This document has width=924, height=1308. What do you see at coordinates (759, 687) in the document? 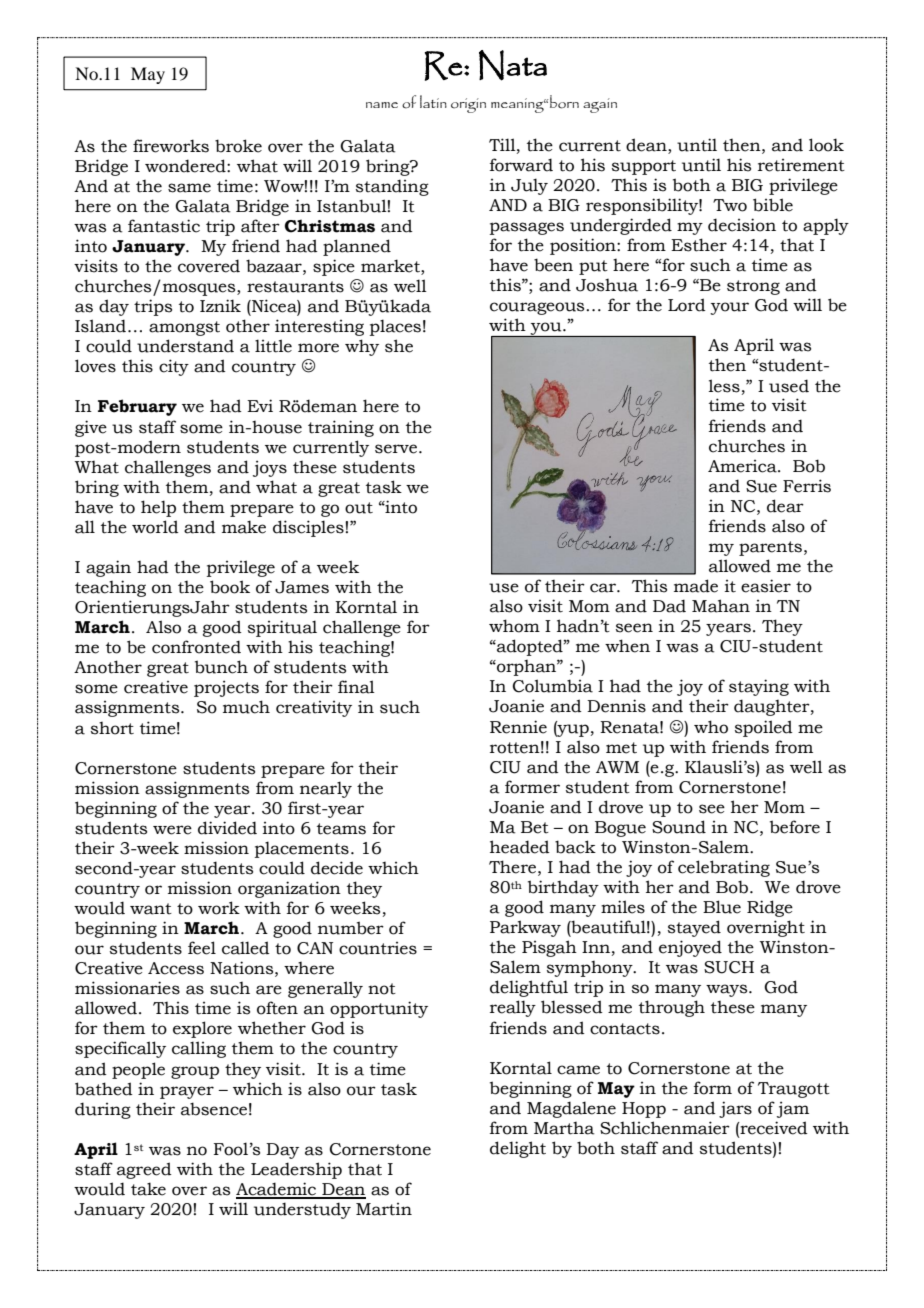
I see `staying` at bounding box center [759, 687].
